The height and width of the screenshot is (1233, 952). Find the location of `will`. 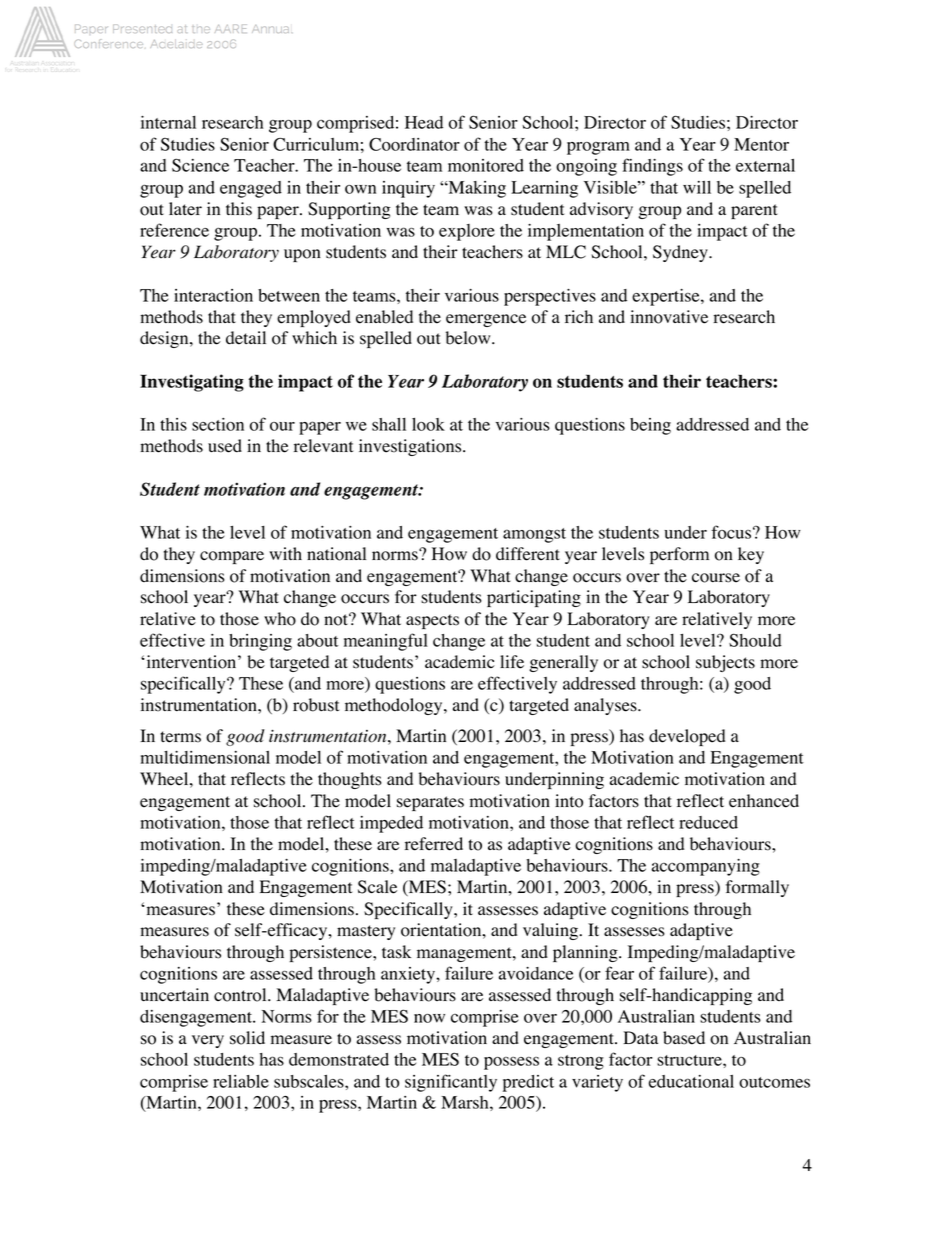

will is located at coordinates (697, 187).
